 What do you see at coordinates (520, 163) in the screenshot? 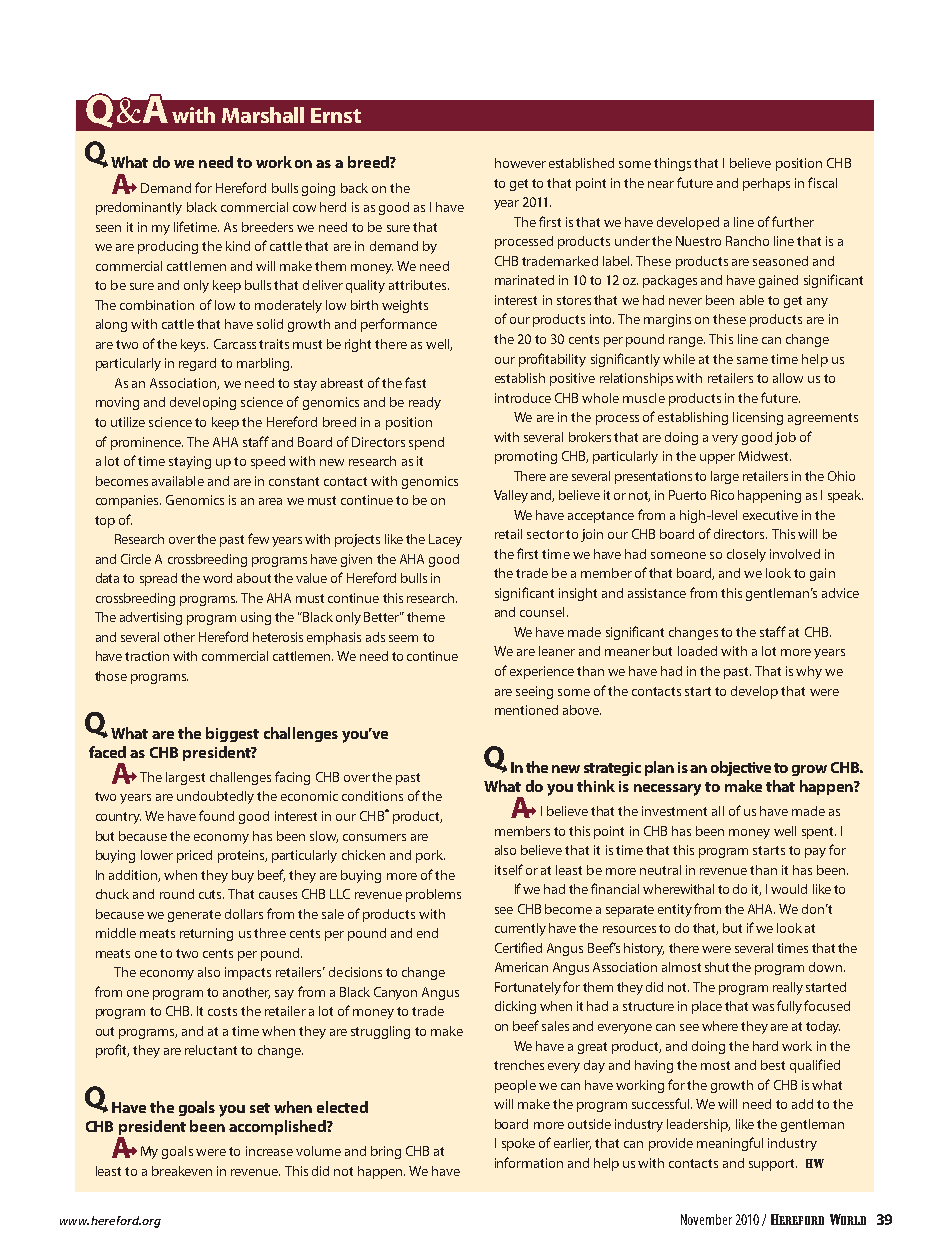
I see `however` at bounding box center [520, 163].
